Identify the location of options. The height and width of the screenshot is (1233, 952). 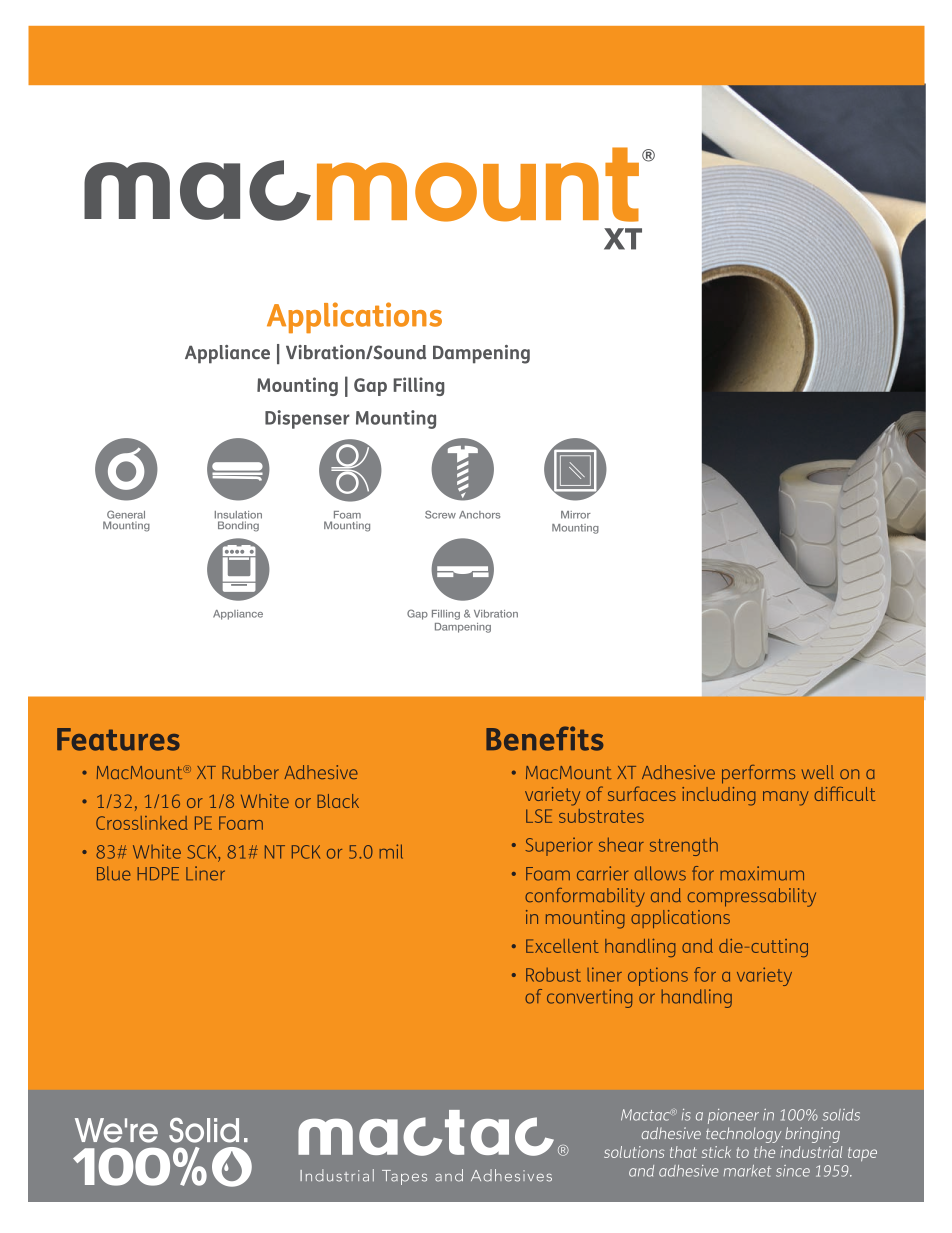
(658, 976).
